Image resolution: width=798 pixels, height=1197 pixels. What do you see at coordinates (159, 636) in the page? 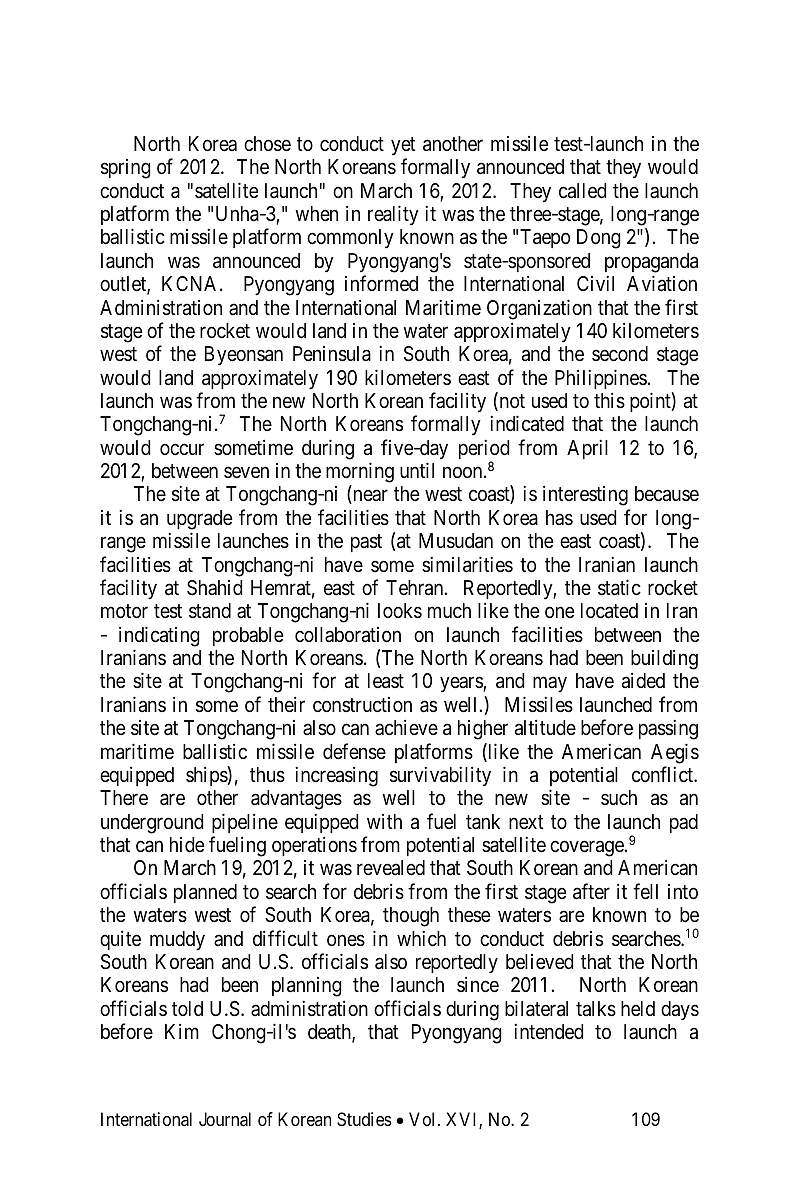
I see `indicating` at bounding box center [159, 636].
